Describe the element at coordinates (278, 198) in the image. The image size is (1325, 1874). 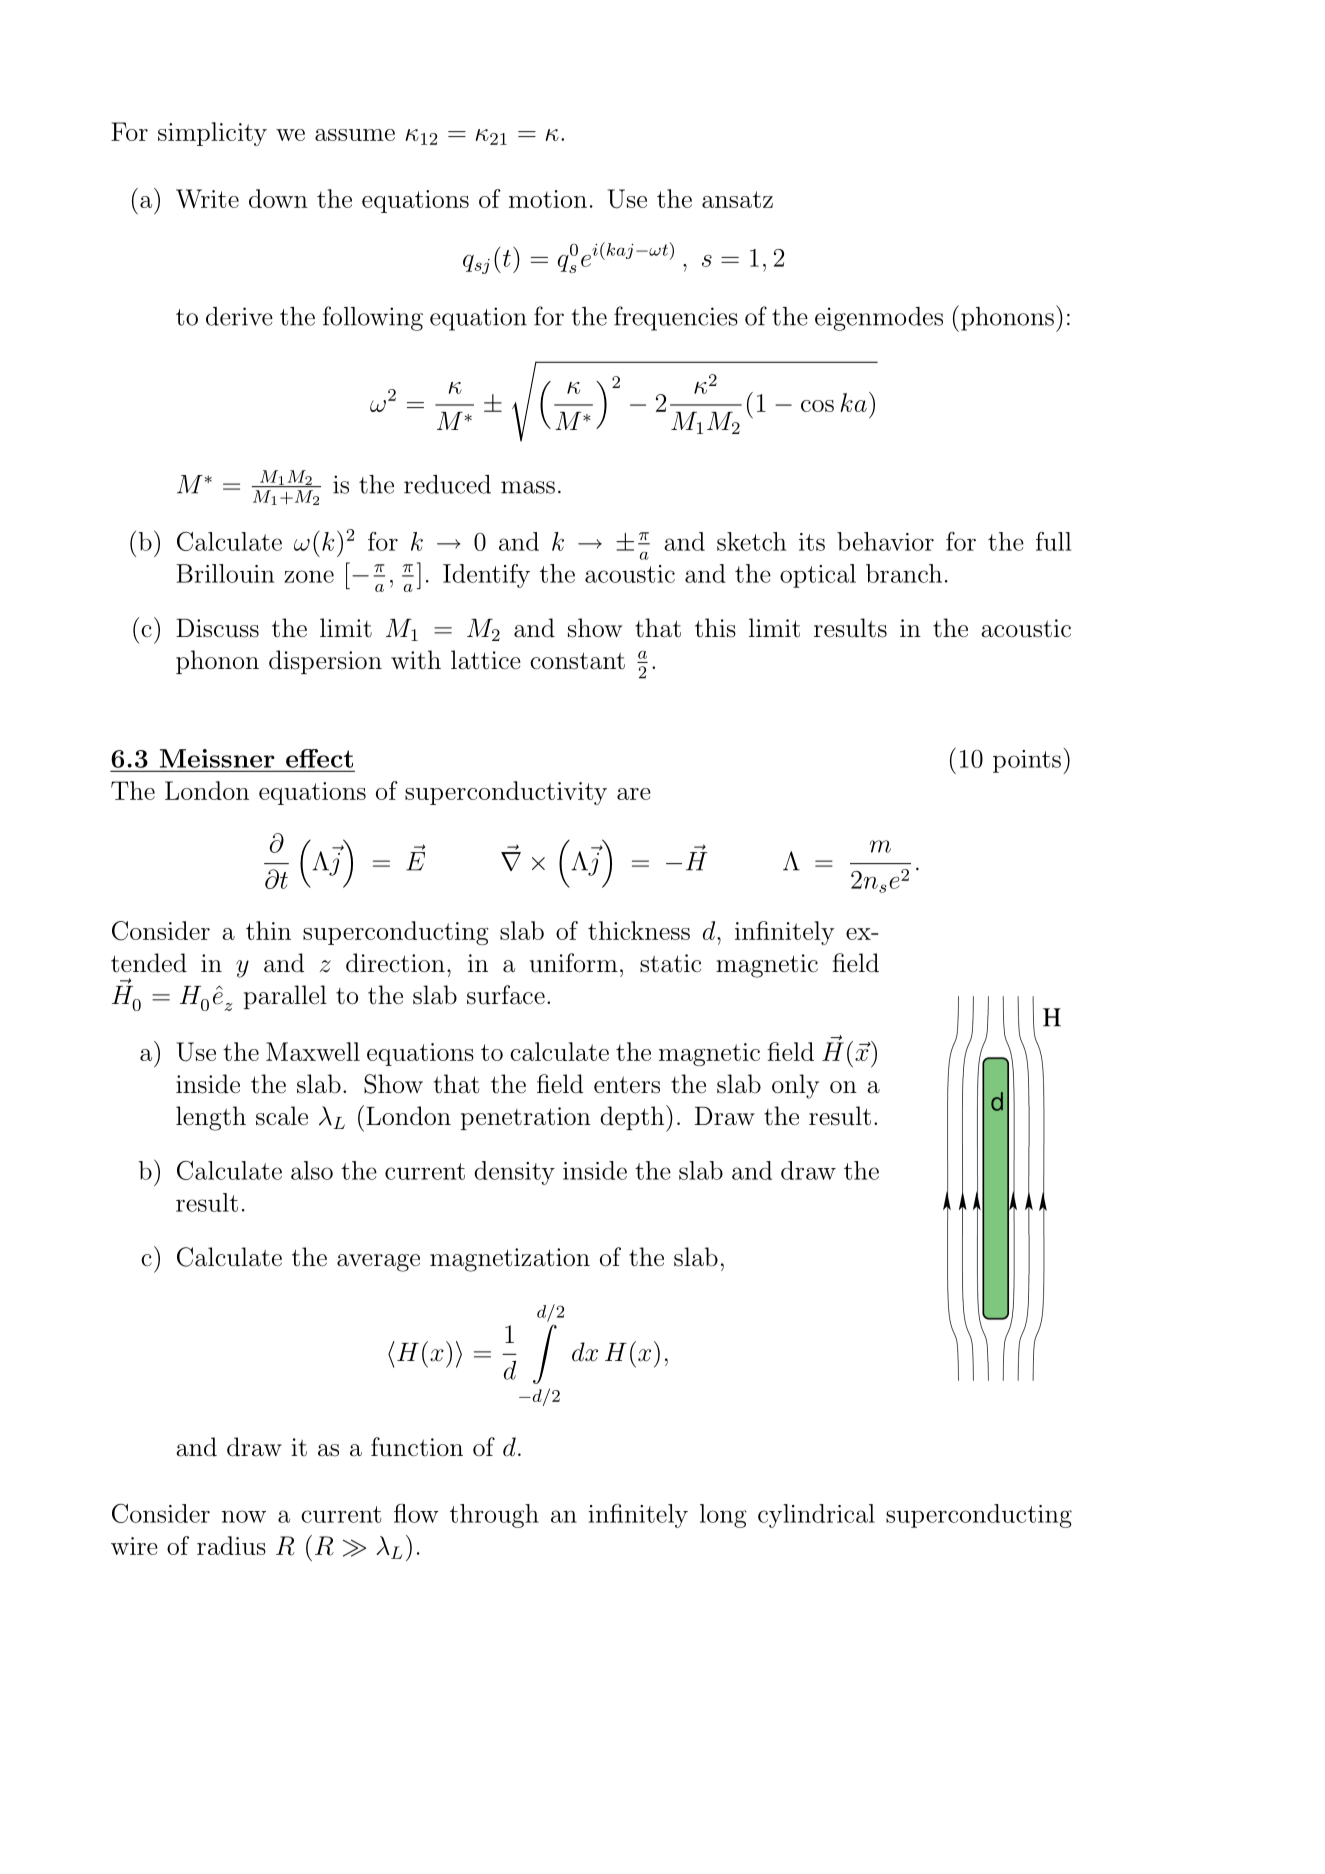
I see `down` at that location.
